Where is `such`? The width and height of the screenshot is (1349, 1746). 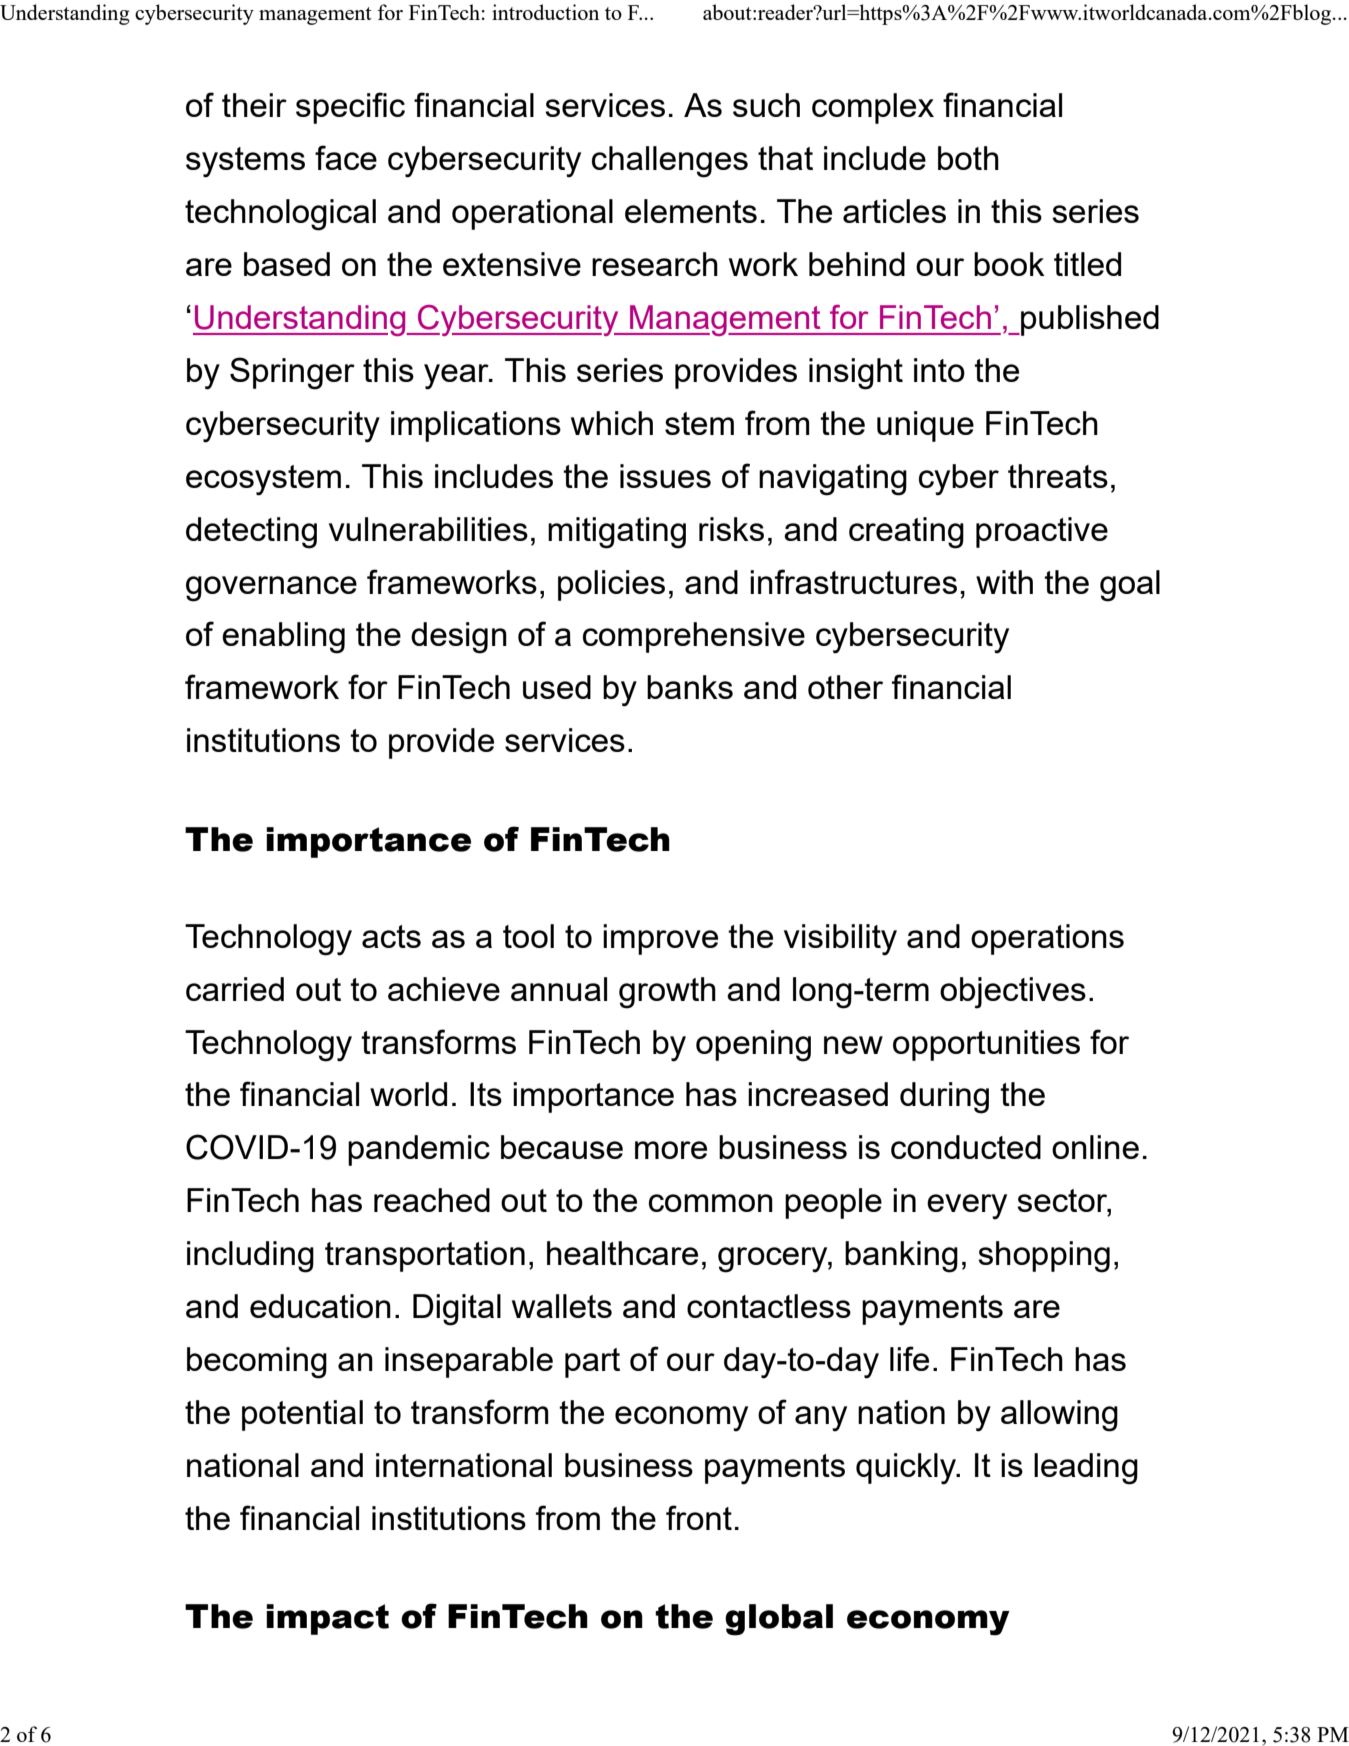 such is located at coordinates (766, 105).
